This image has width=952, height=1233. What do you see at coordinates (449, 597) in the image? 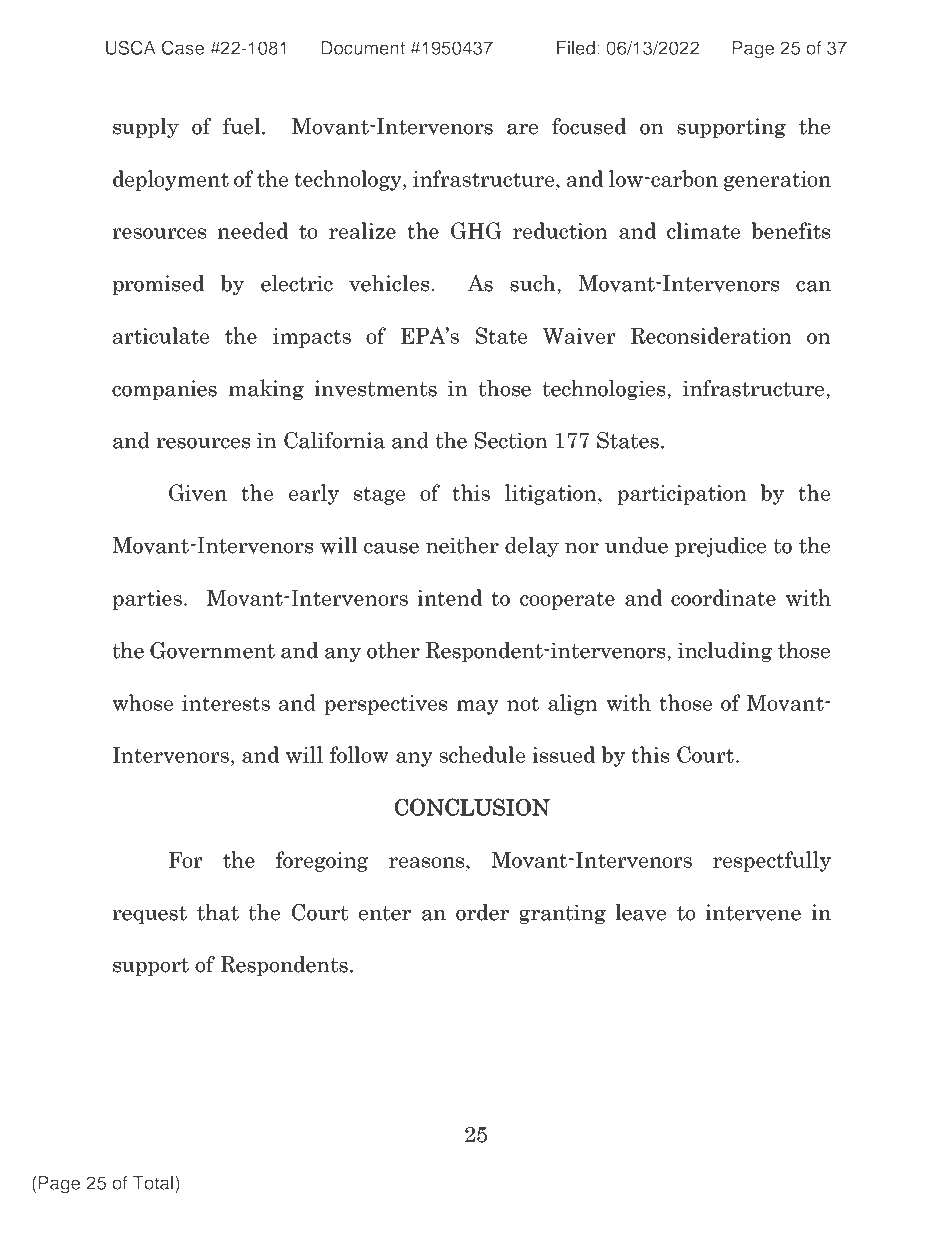
I see `intend` at bounding box center [449, 597].
